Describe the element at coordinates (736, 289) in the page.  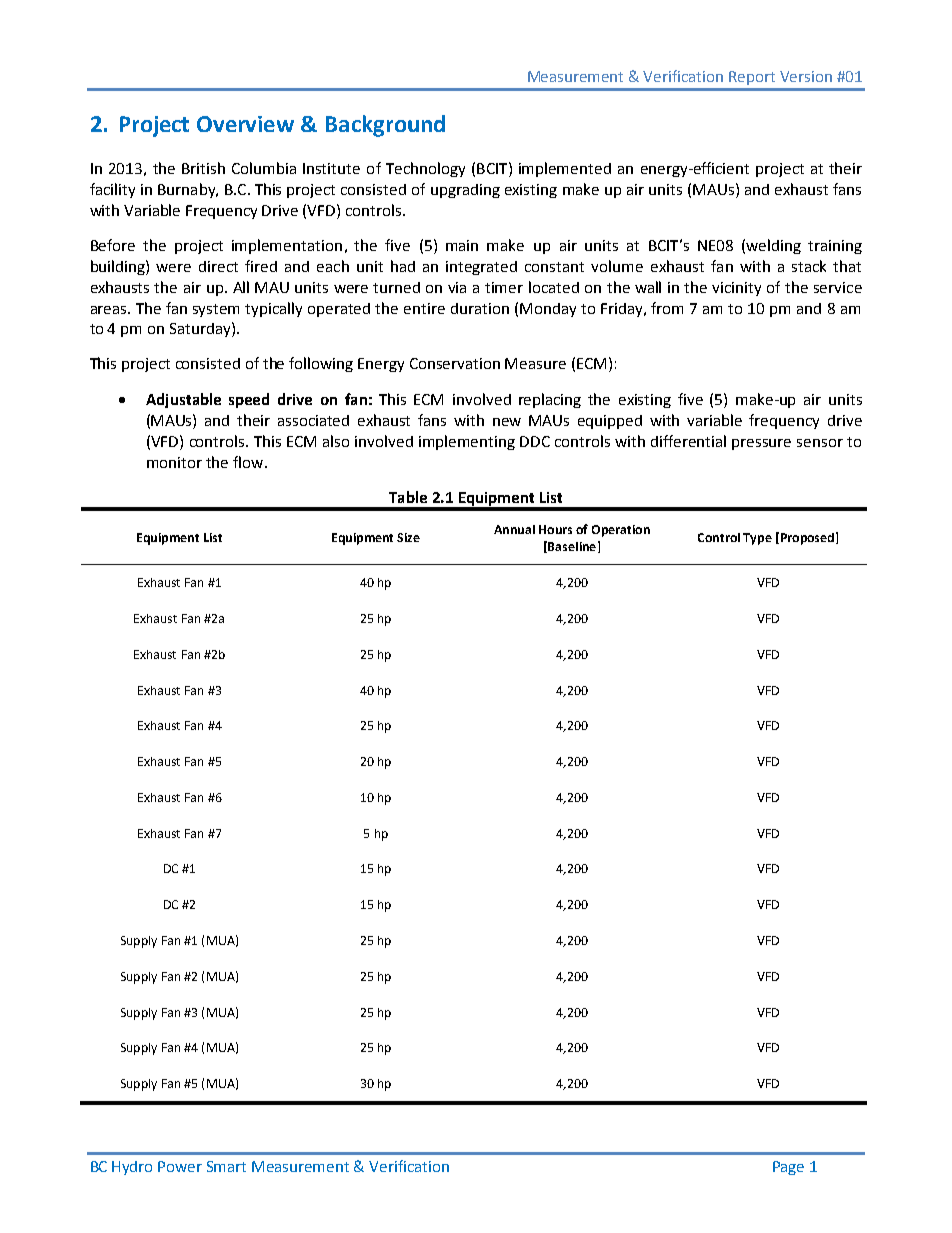
I see `vicinity` at that location.
